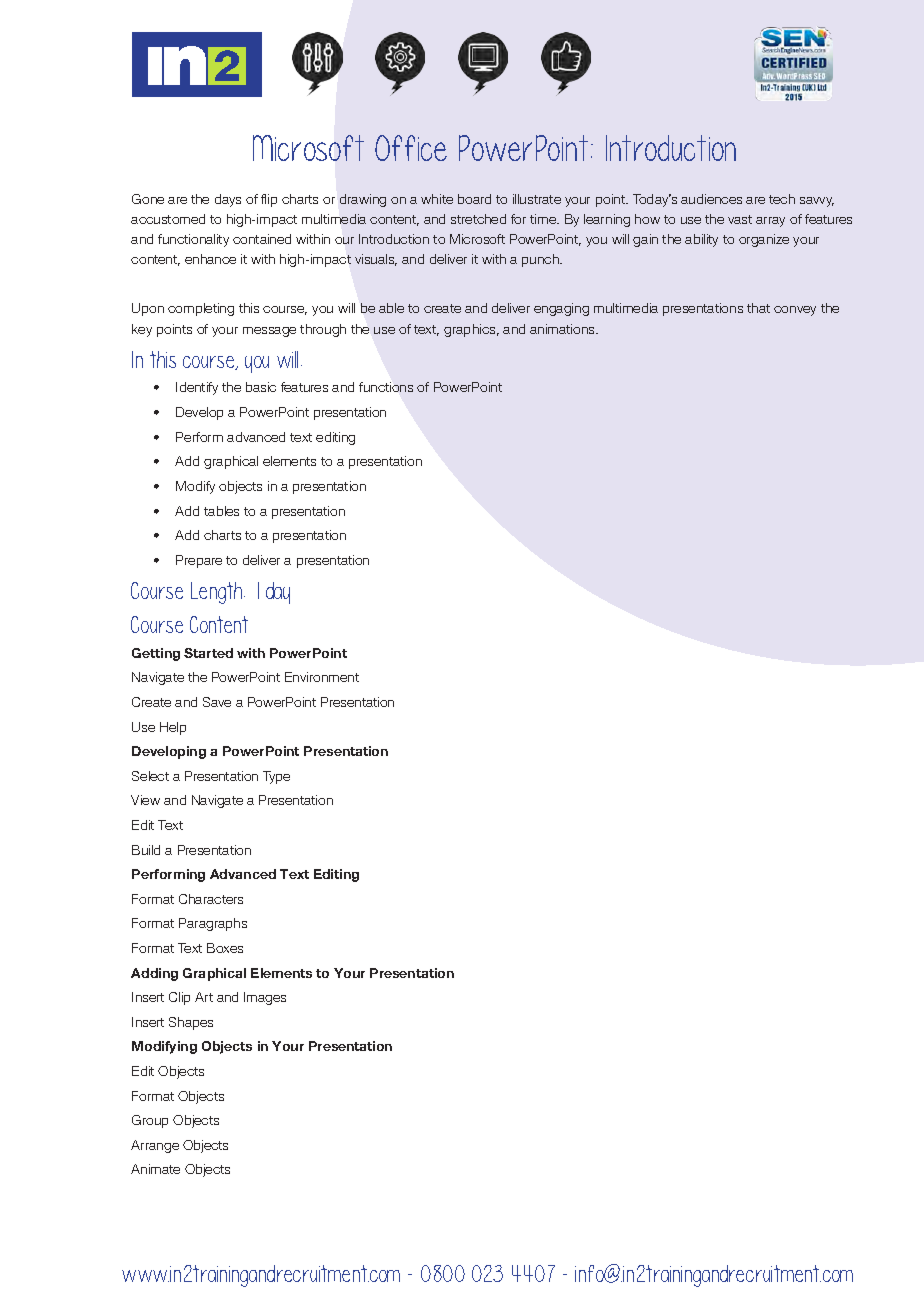 The width and height of the screenshot is (924, 1308). I want to click on Paragraphs, so click(213, 924).
